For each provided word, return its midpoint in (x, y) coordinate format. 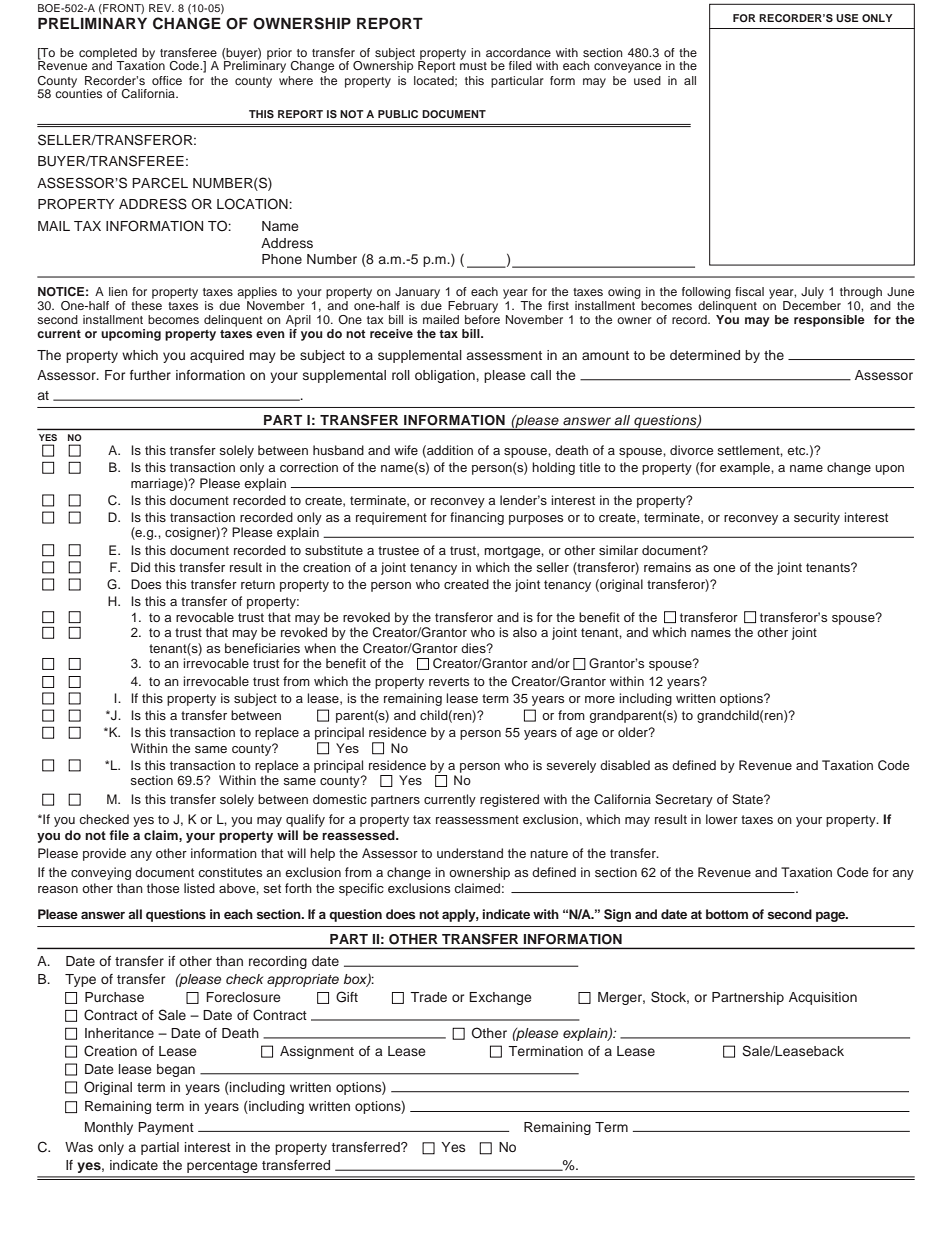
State (748, 799)
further (150, 375)
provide (104, 854)
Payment (166, 1128)
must (473, 66)
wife (406, 450)
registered (509, 800)
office (167, 80)
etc (797, 450)
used (647, 80)
